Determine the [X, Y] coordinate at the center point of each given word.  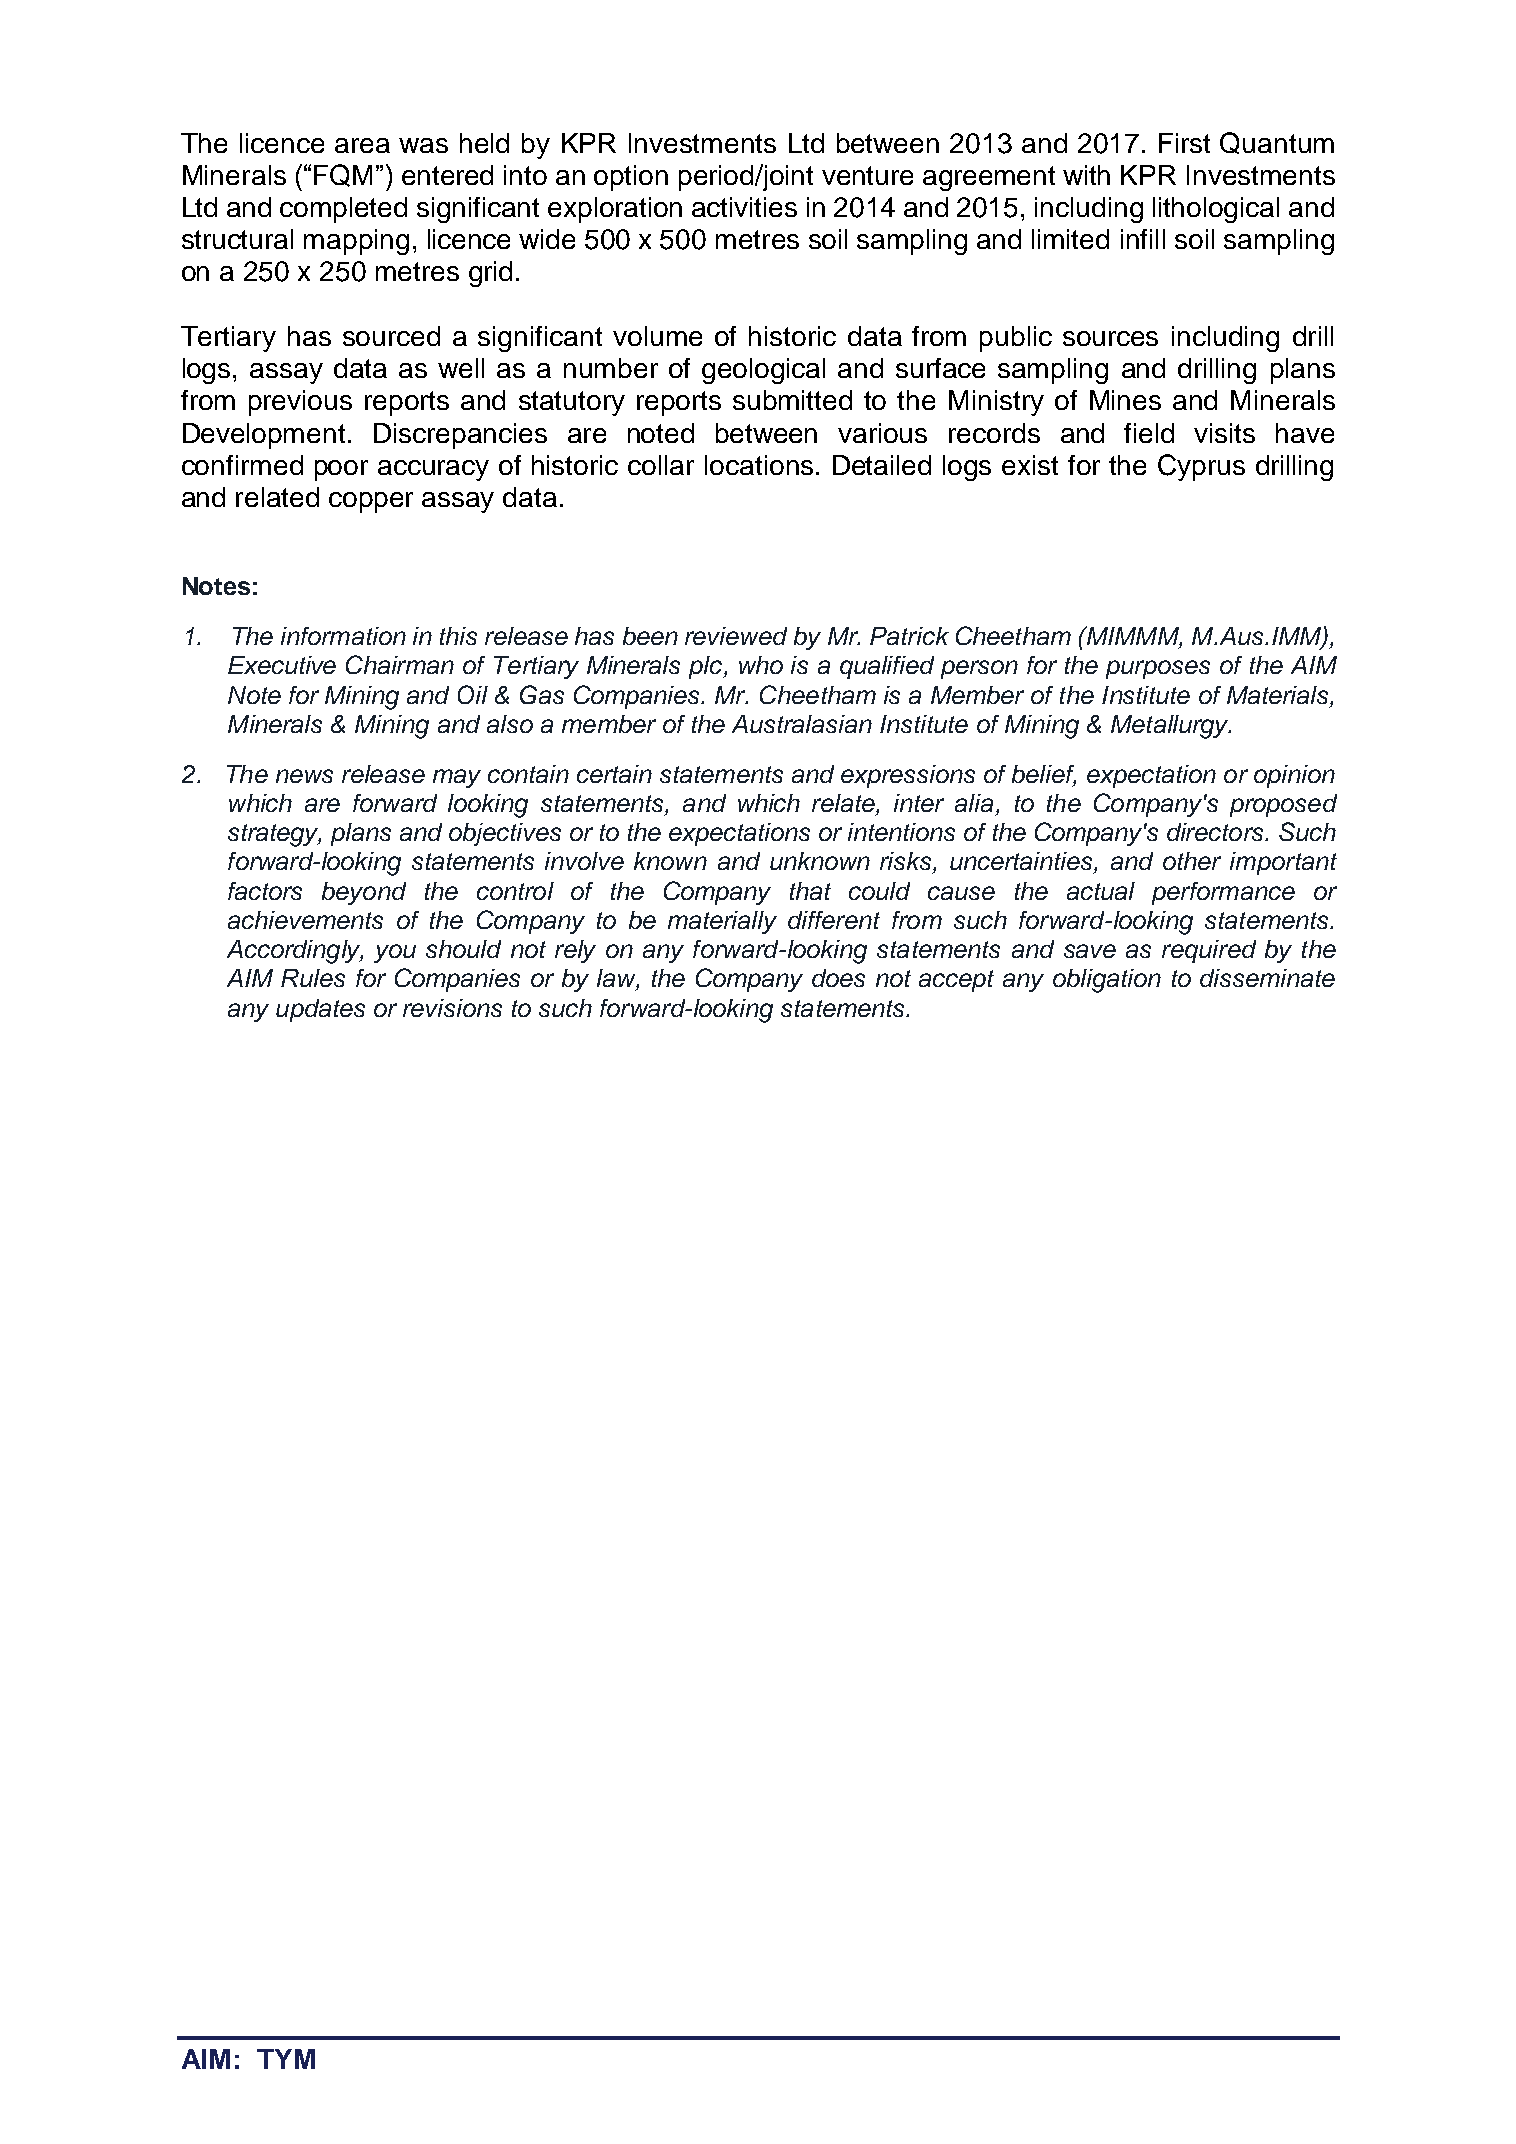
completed [343, 210]
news [304, 776]
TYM [286, 2059]
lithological [1216, 210]
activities [744, 207]
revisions [452, 1008]
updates [320, 1010]
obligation [1107, 981]
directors [1216, 832]
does [838, 978]
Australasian [802, 724]
